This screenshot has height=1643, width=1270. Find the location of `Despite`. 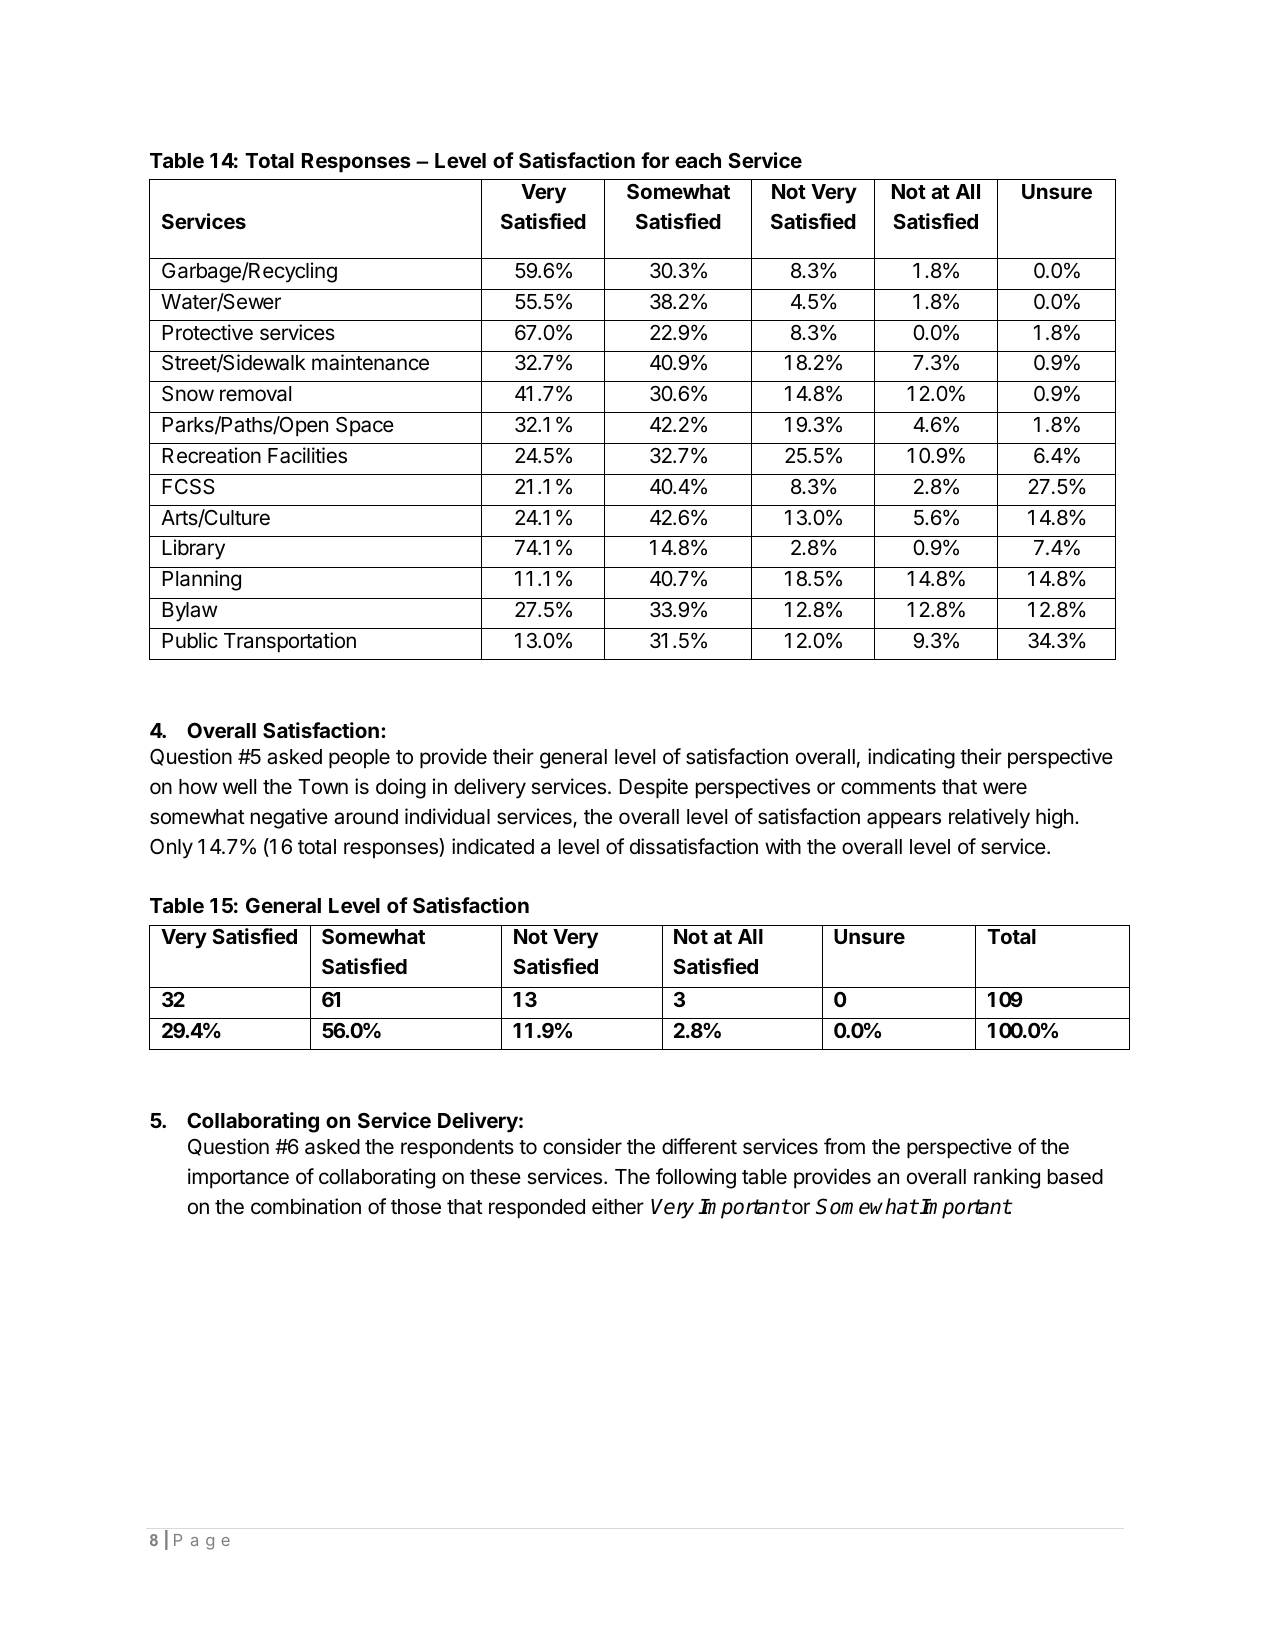

Despite is located at coordinates (654, 788).
